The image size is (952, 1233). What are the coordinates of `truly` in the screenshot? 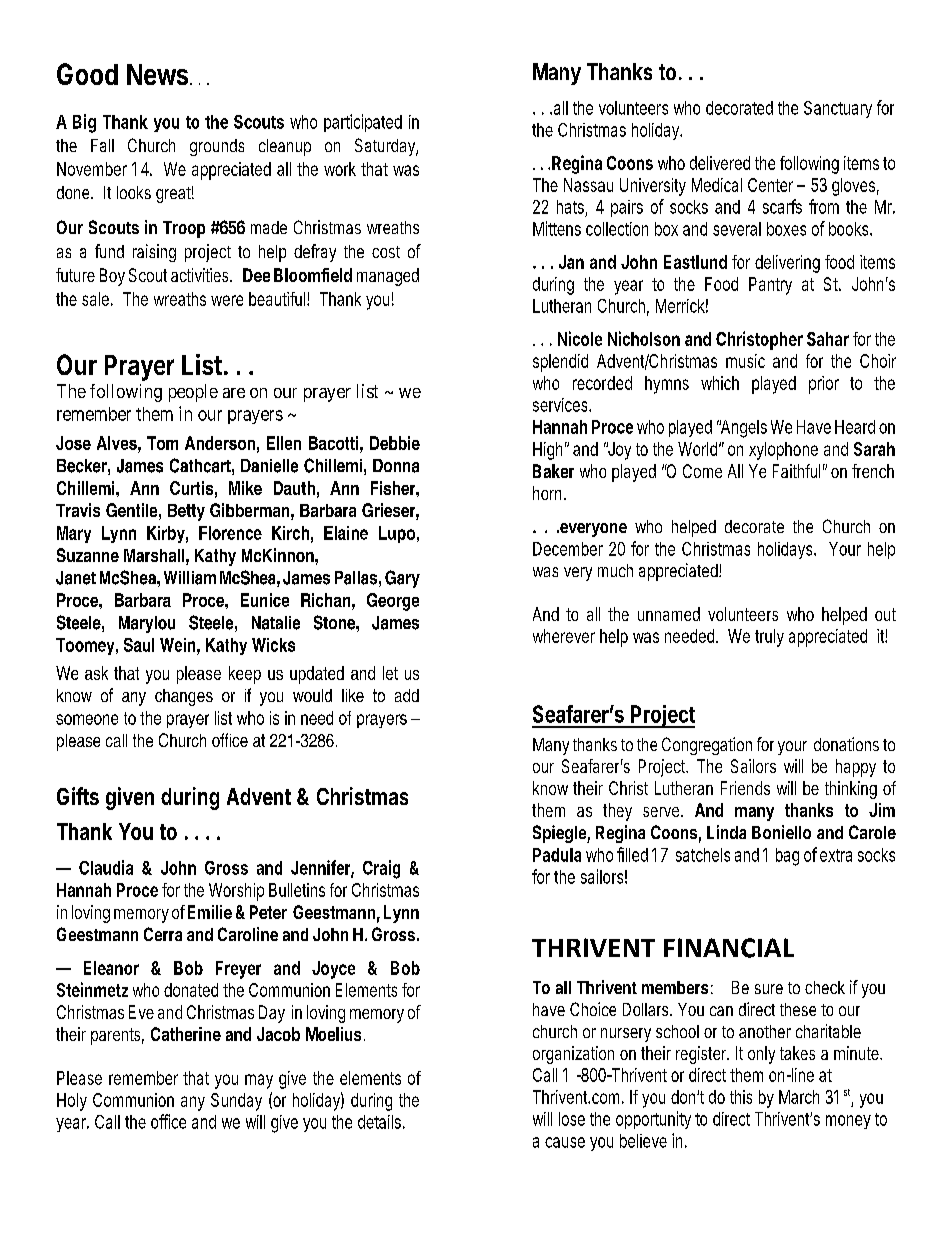 It's located at (769, 638).
